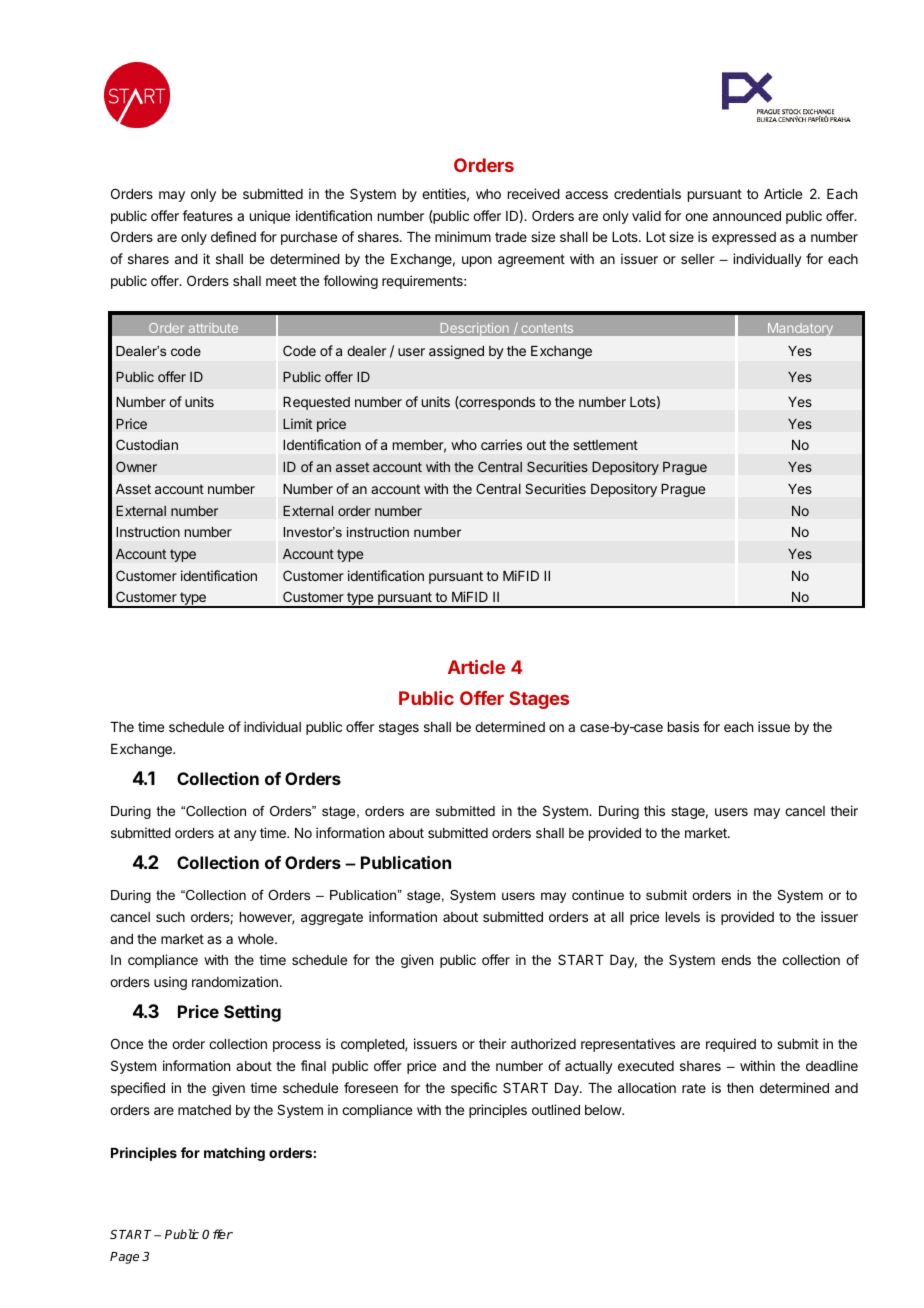 The image size is (924, 1308). What do you see at coordinates (747, 216) in the screenshot?
I see `announced` at bounding box center [747, 216].
